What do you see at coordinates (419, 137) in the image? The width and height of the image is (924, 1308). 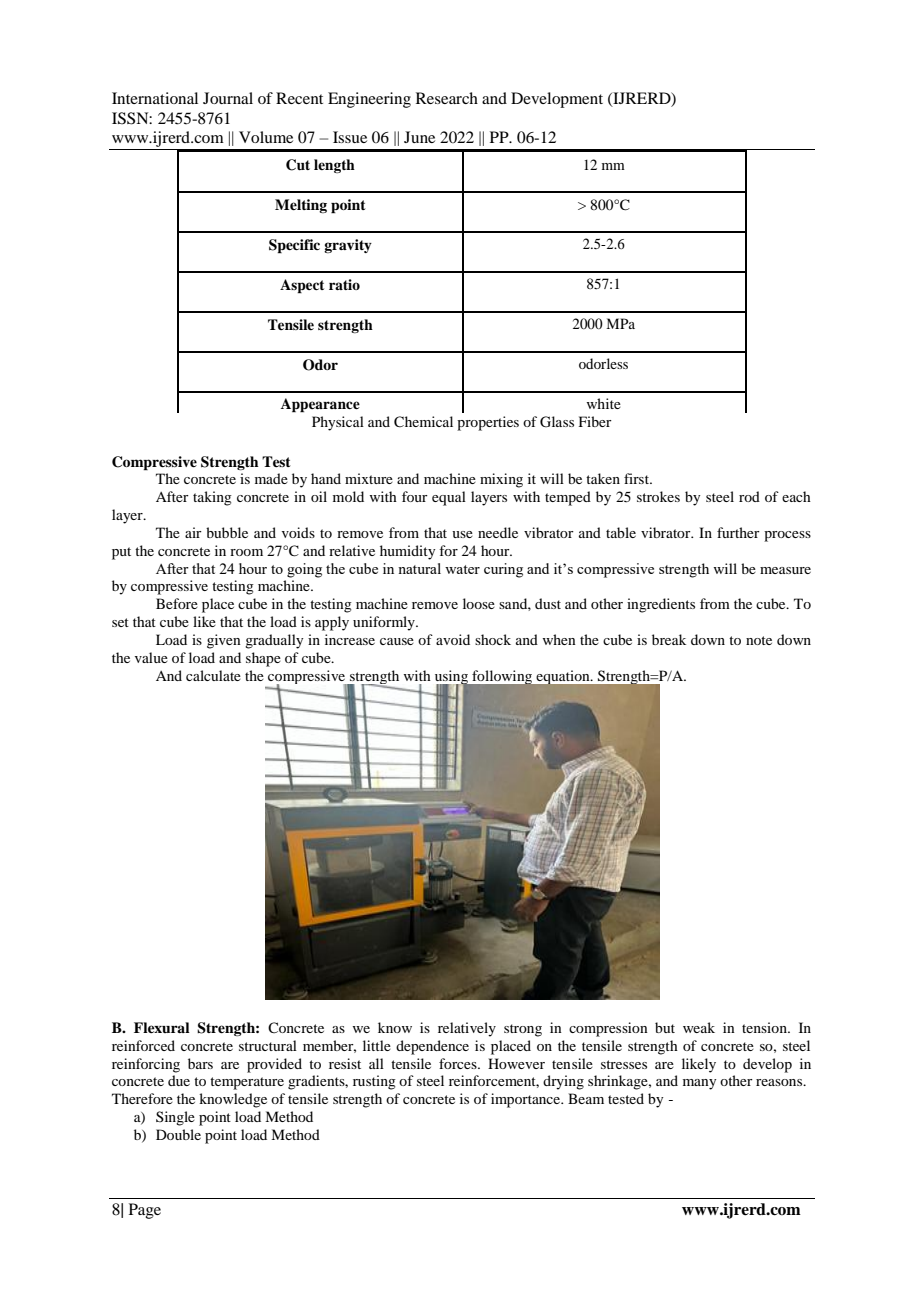 I see `June` at bounding box center [419, 137].
